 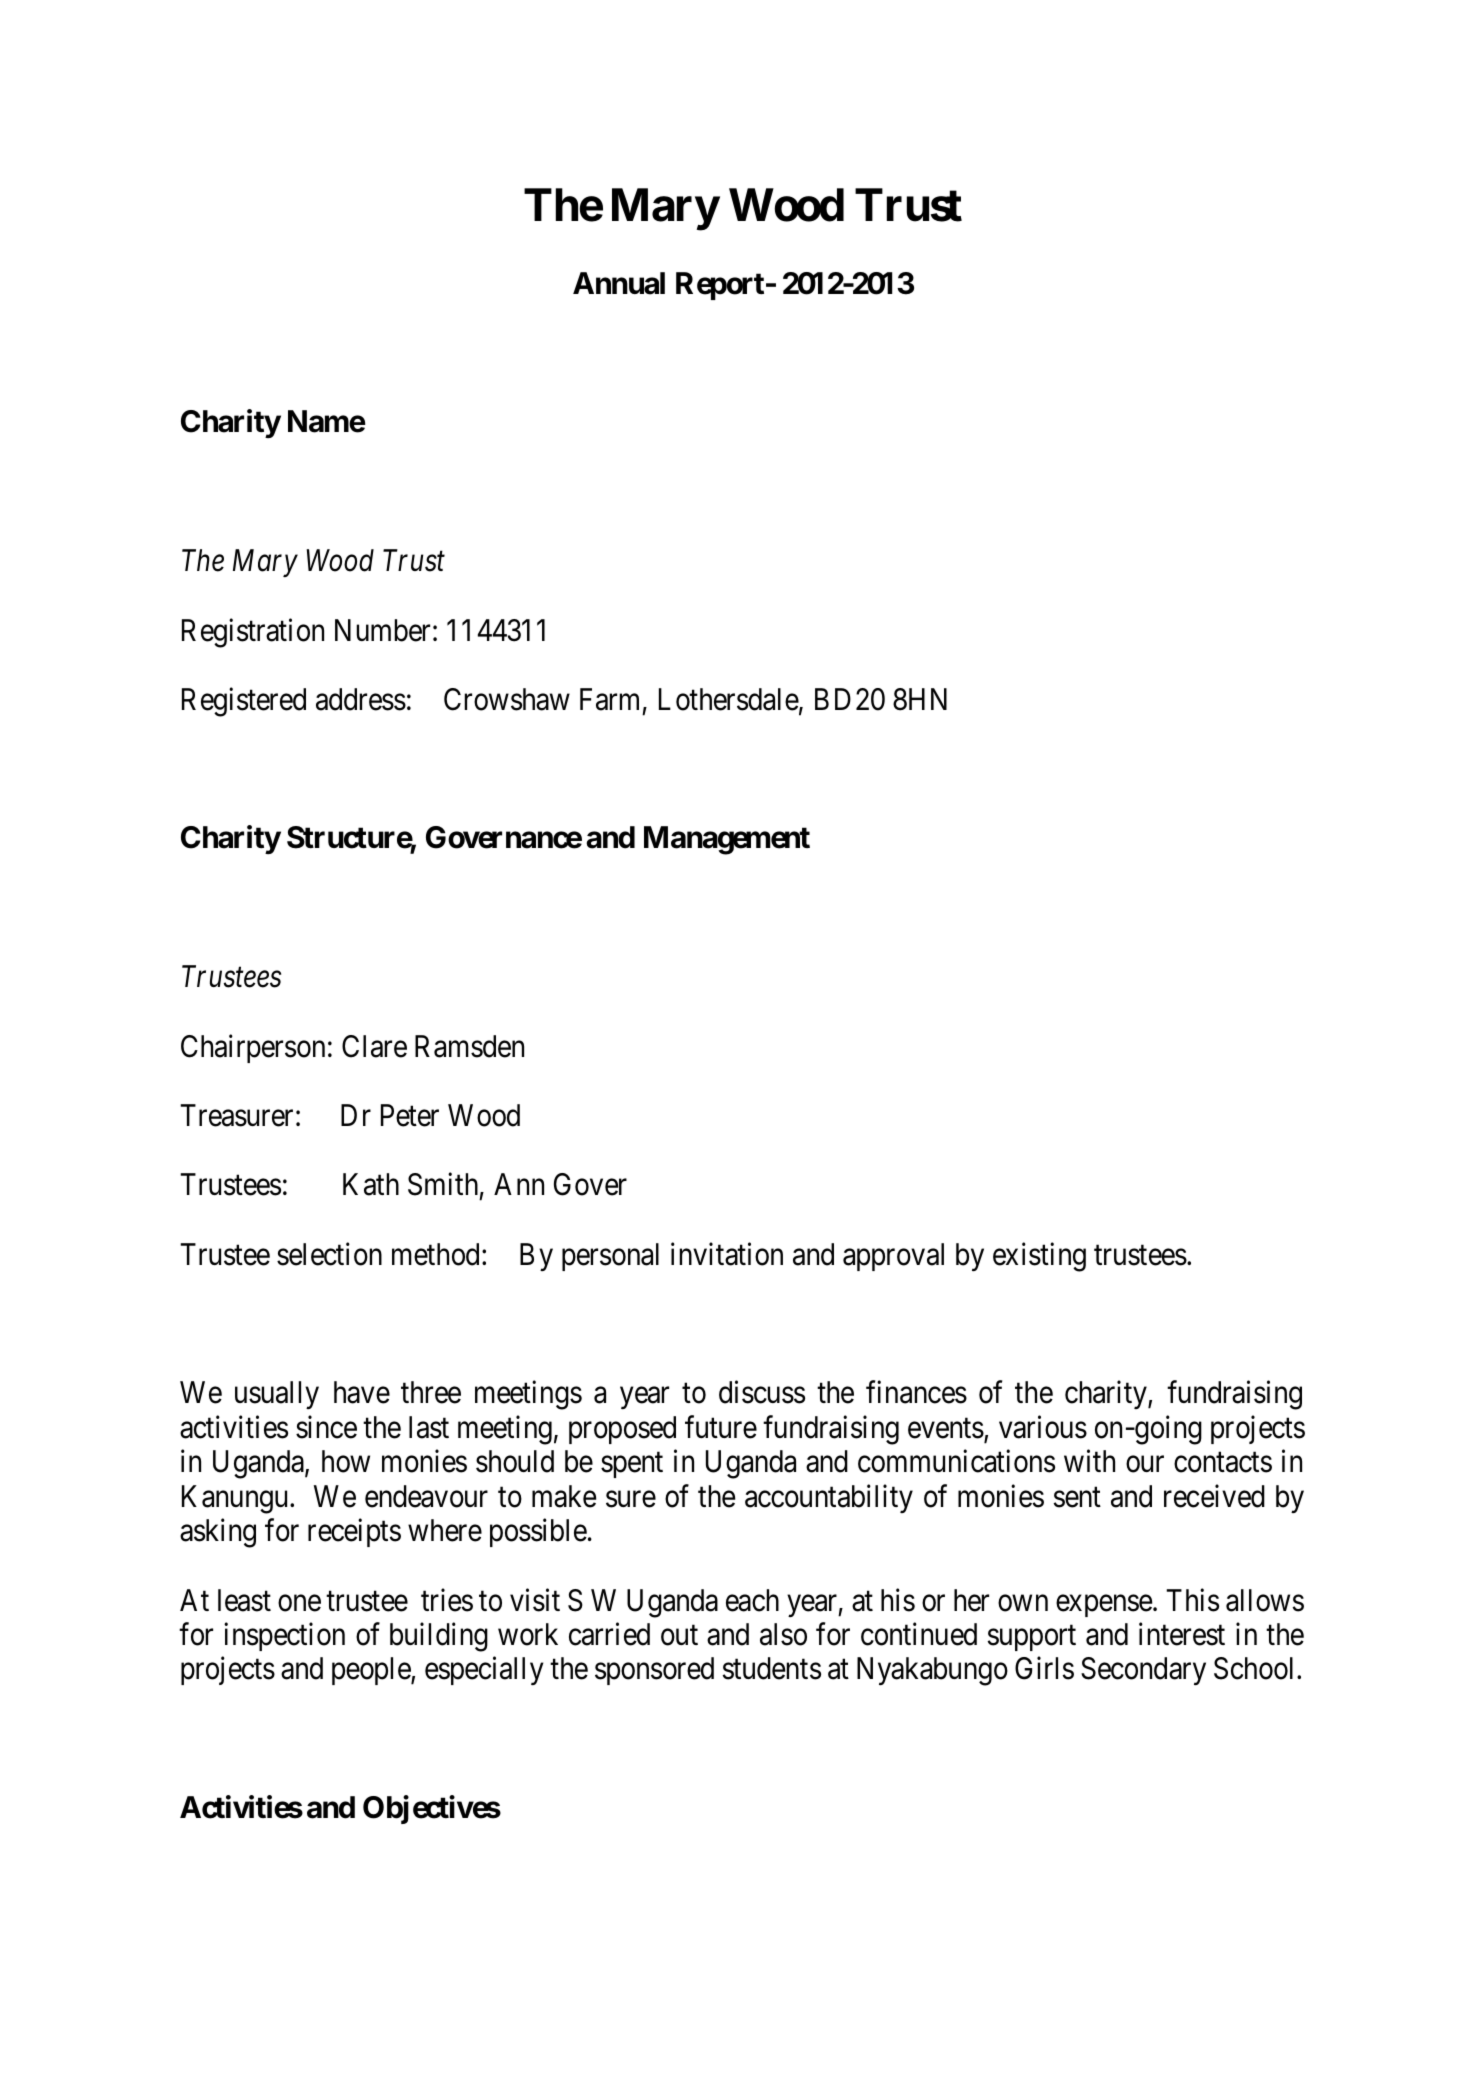 What do you see at coordinates (244, 702) in the screenshot?
I see `Registered` at bounding box center [244, 702].
